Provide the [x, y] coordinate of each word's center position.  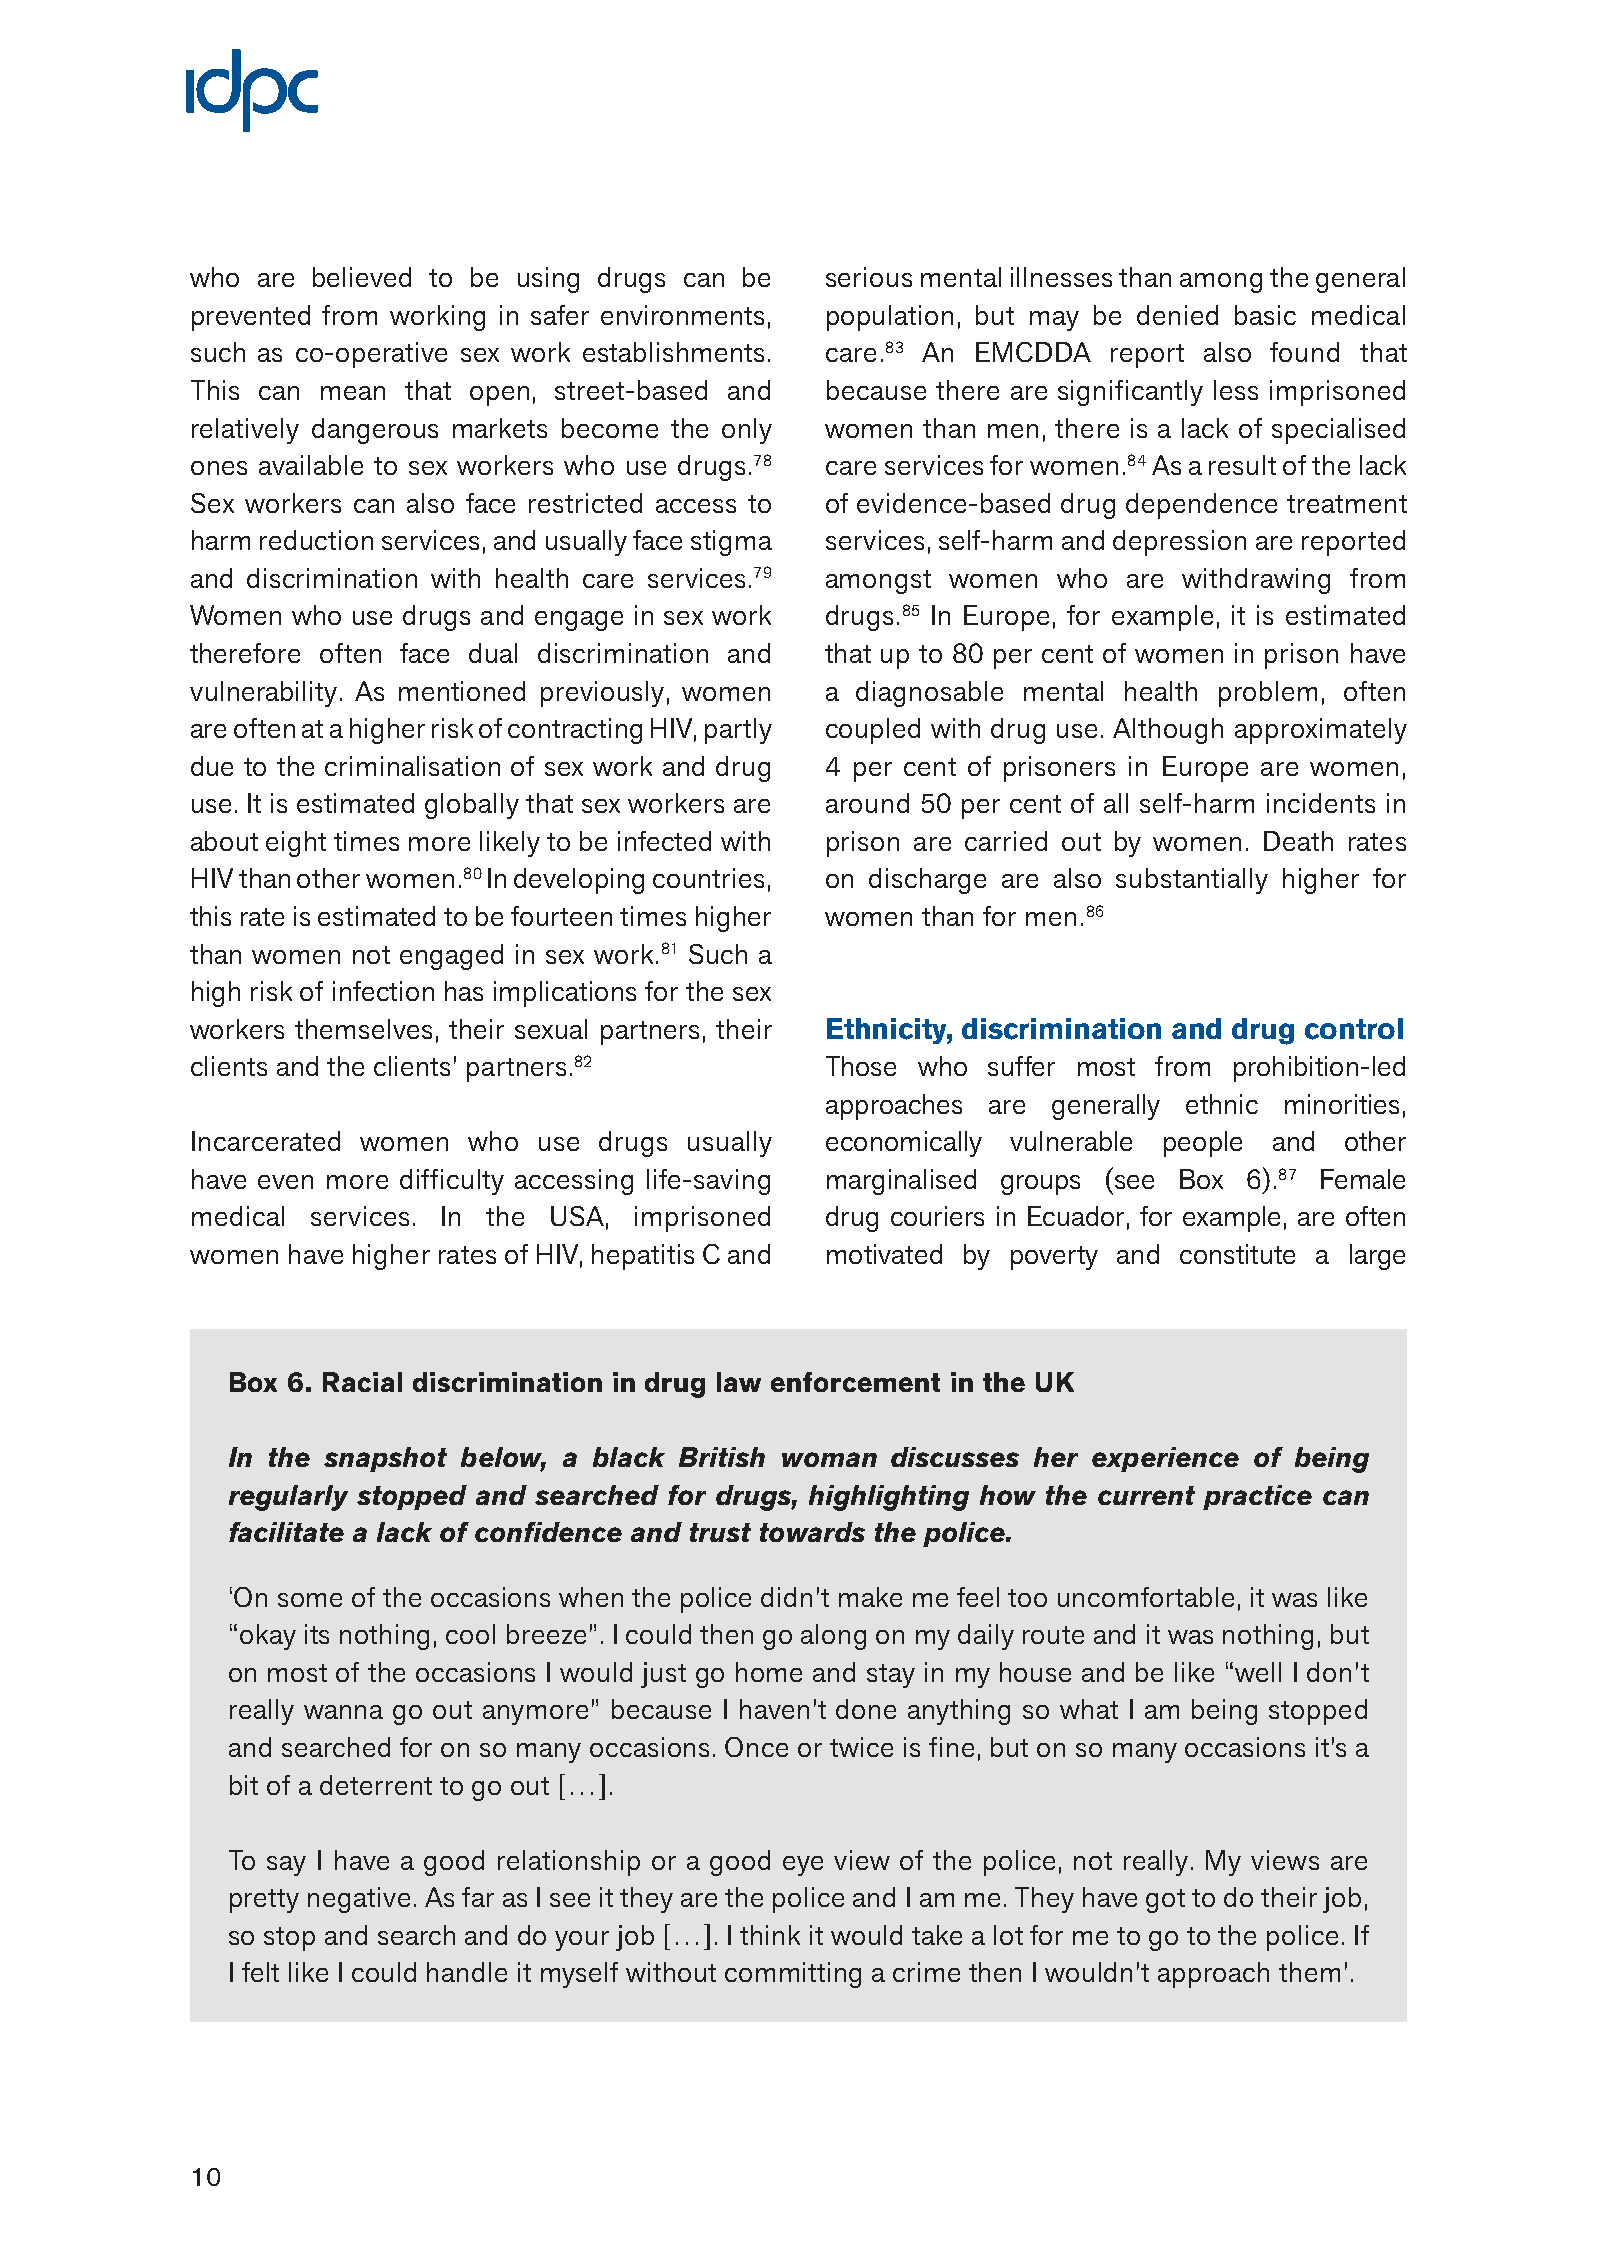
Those [861, 1066]
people [1203, 1144]
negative [359, 1900]
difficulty [452, 1182]
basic [1265, 315]
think [770, 1935]
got [1165, 1901]
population [890, 318]
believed [362, 277]
